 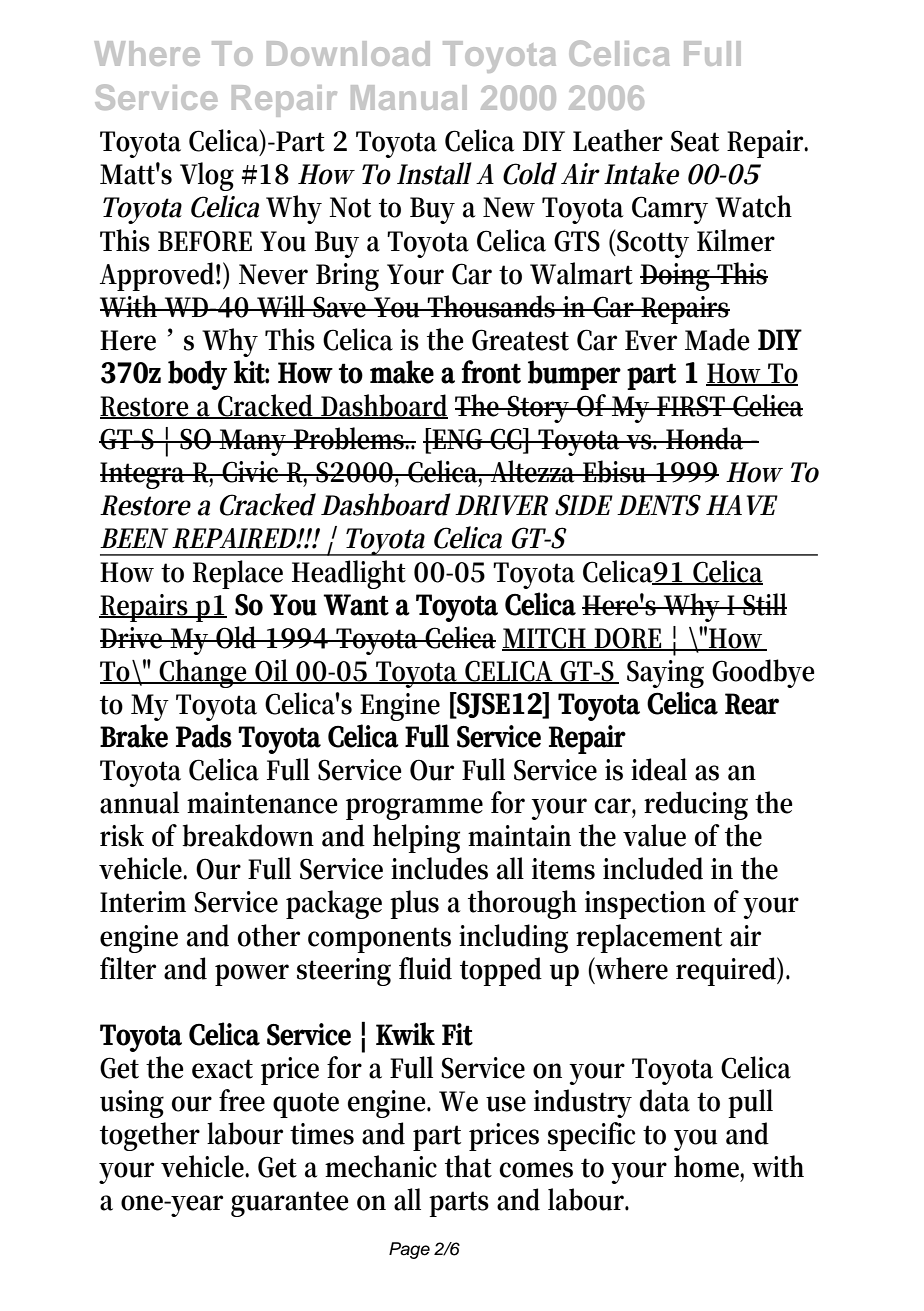 What do you see at coordinates (356, 605) in the image?
I see `Want` at bounding box center [356, 605].
